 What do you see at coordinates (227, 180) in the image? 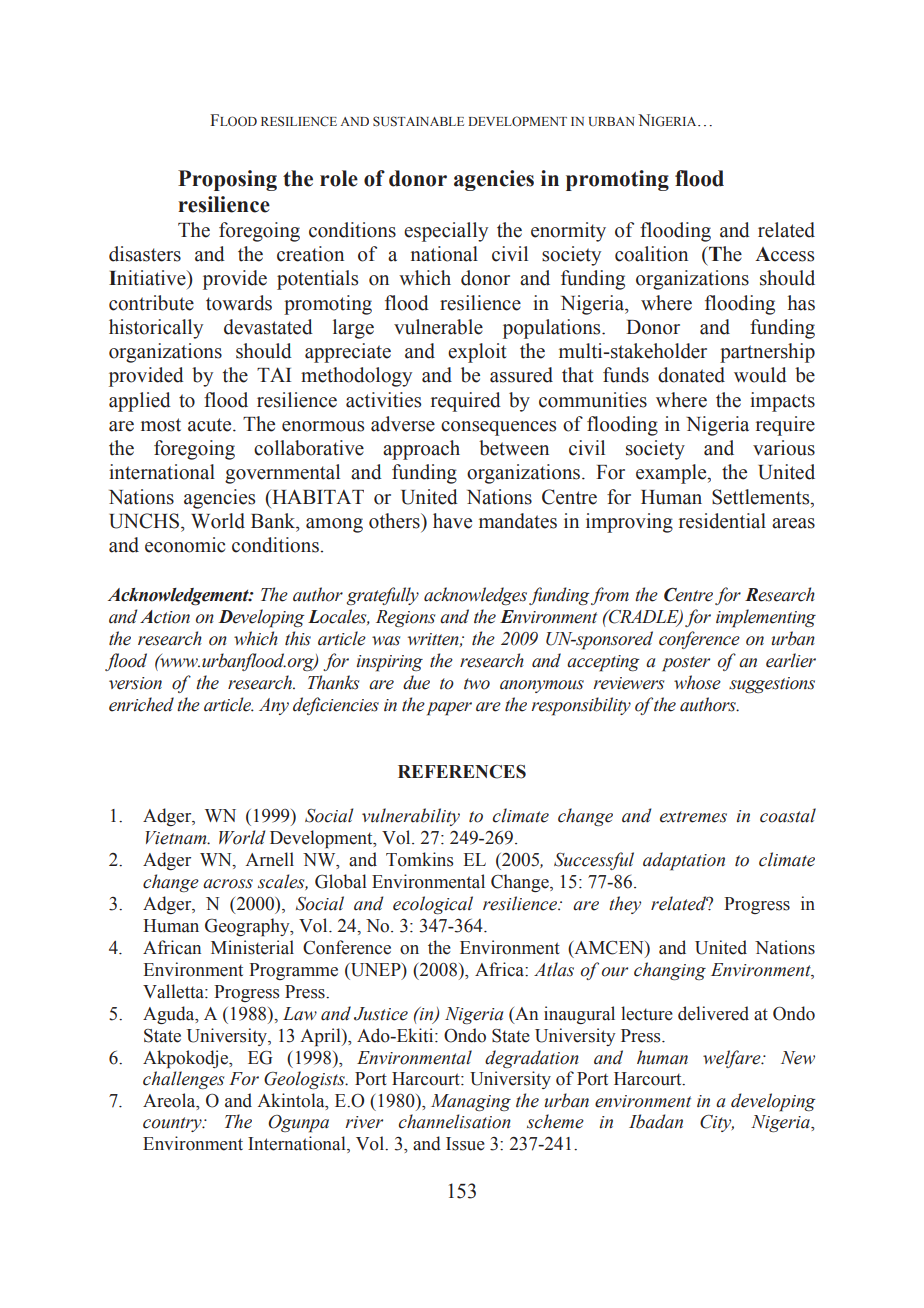
I see `Proposing` at bounding box center [227, 180].
